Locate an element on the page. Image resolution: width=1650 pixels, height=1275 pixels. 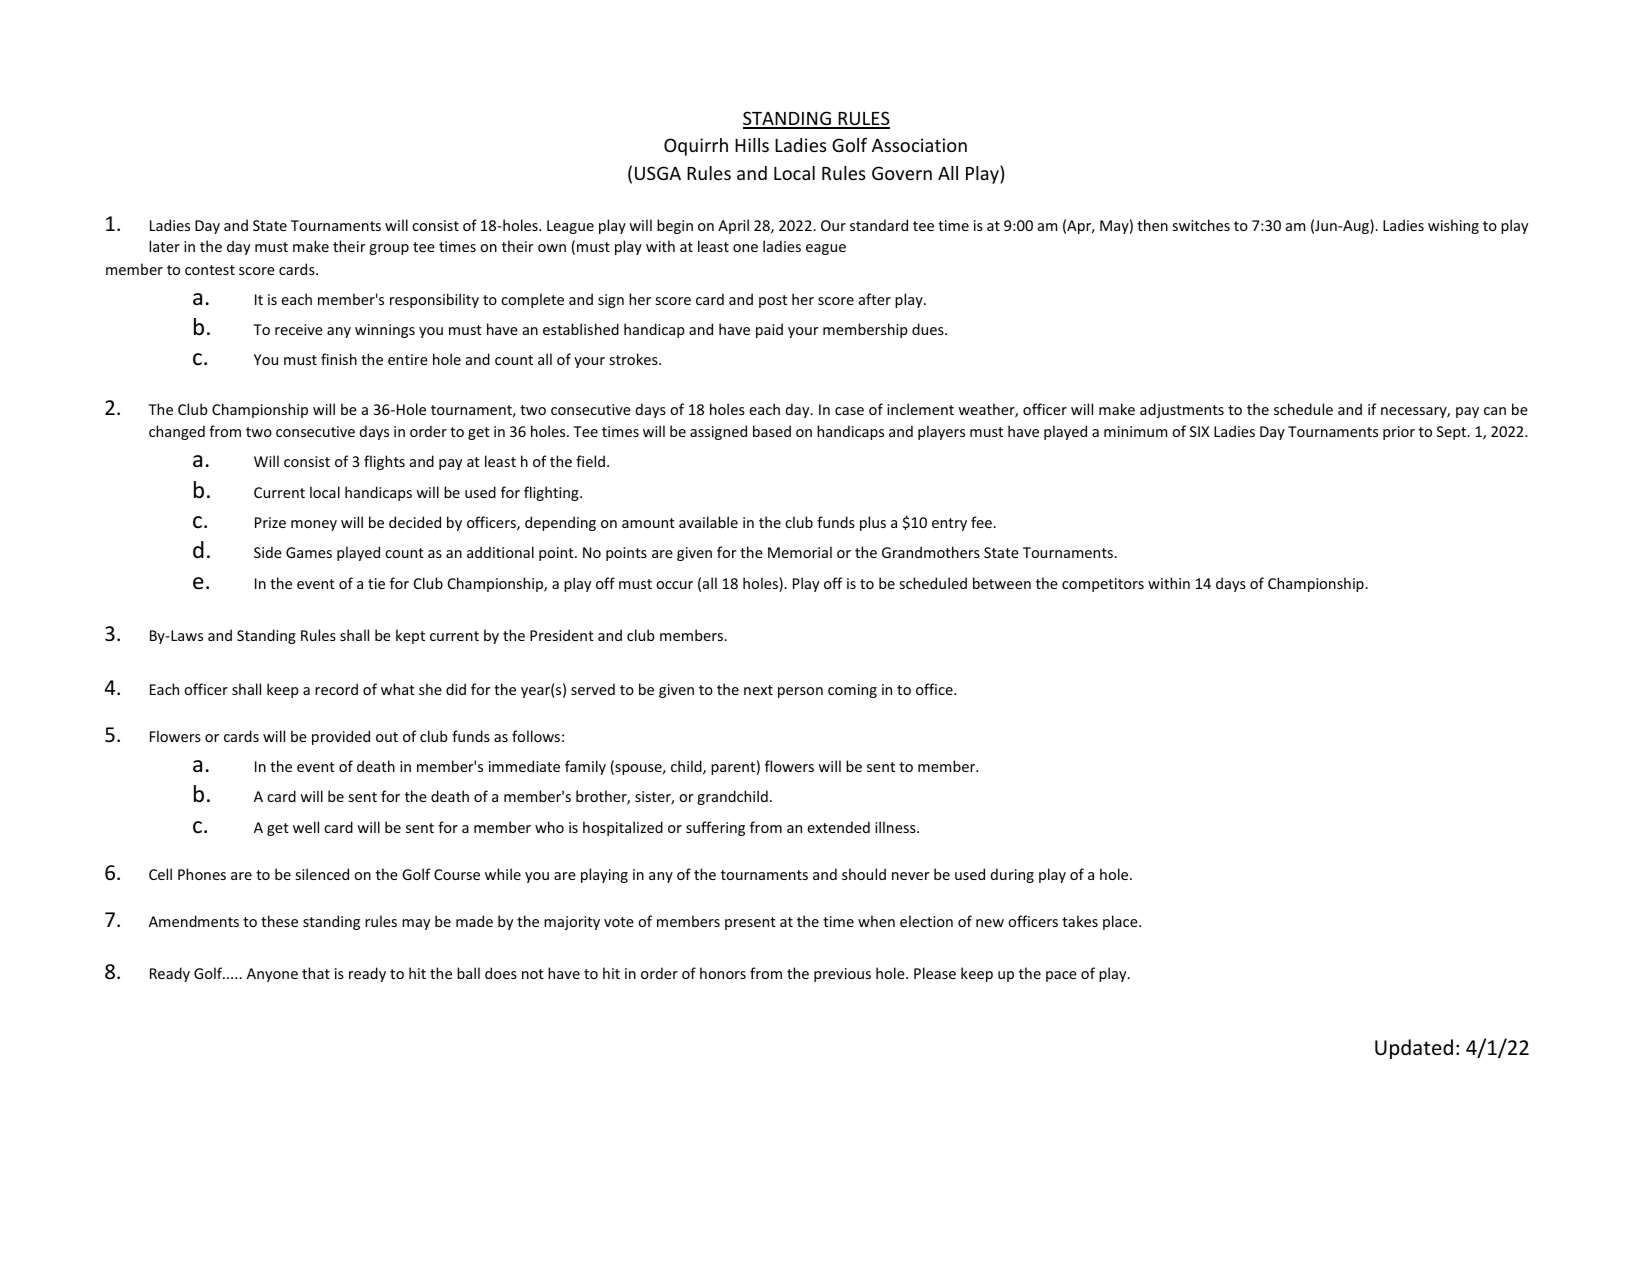
adjustments is located at coordinates (1182, 410).
